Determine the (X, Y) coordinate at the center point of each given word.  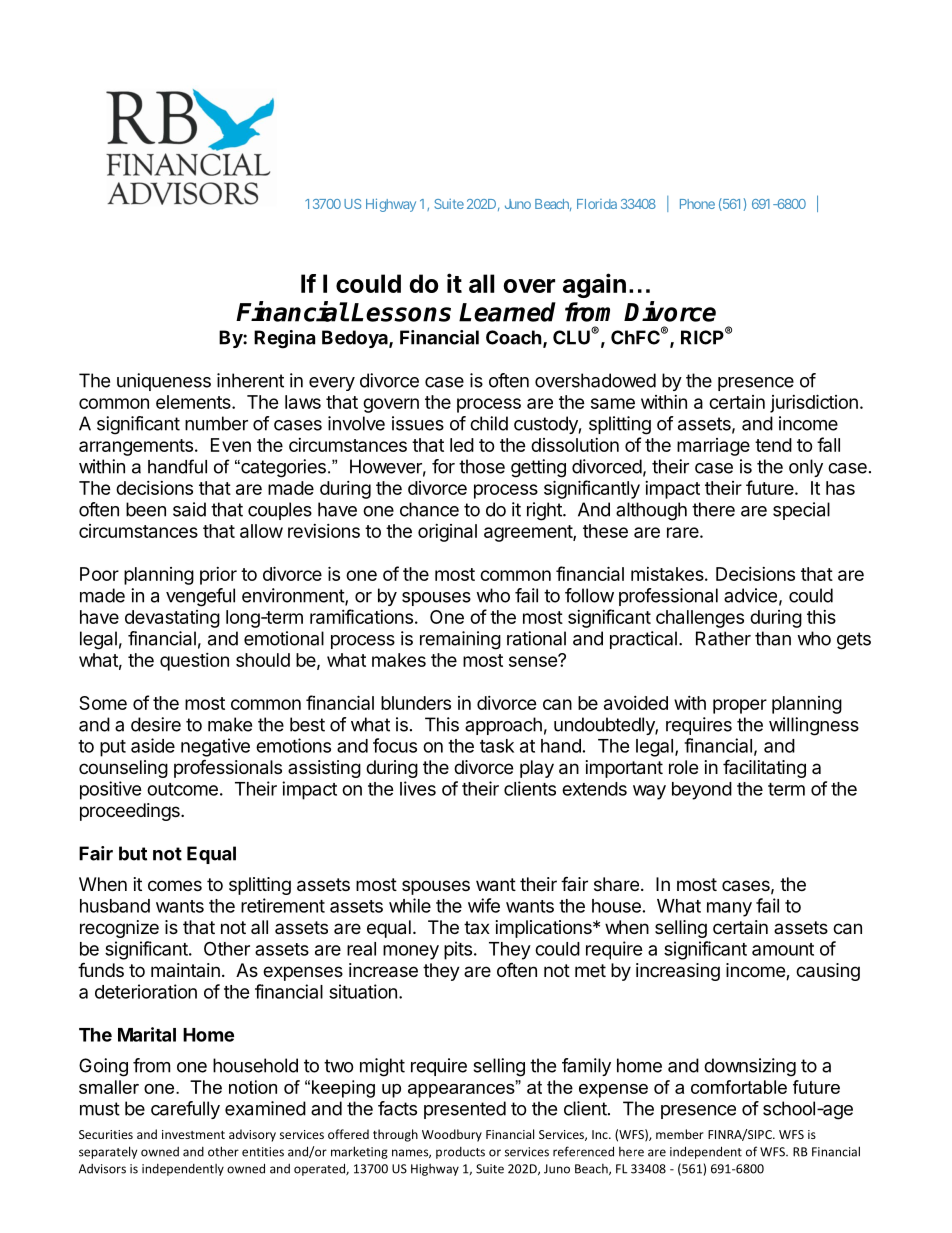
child (489, 423)
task (497, 746)
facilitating (764, 768)
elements (194, 402)
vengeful (200, 597)
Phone (697, 204)
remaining (460, 640)
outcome (182, 789)
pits (458, 950)
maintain (185, 970)
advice (750, 595)
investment (193, 1134)
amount (783, 949)
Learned (507, 312)
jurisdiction (814, 403)
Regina (284, 339)
